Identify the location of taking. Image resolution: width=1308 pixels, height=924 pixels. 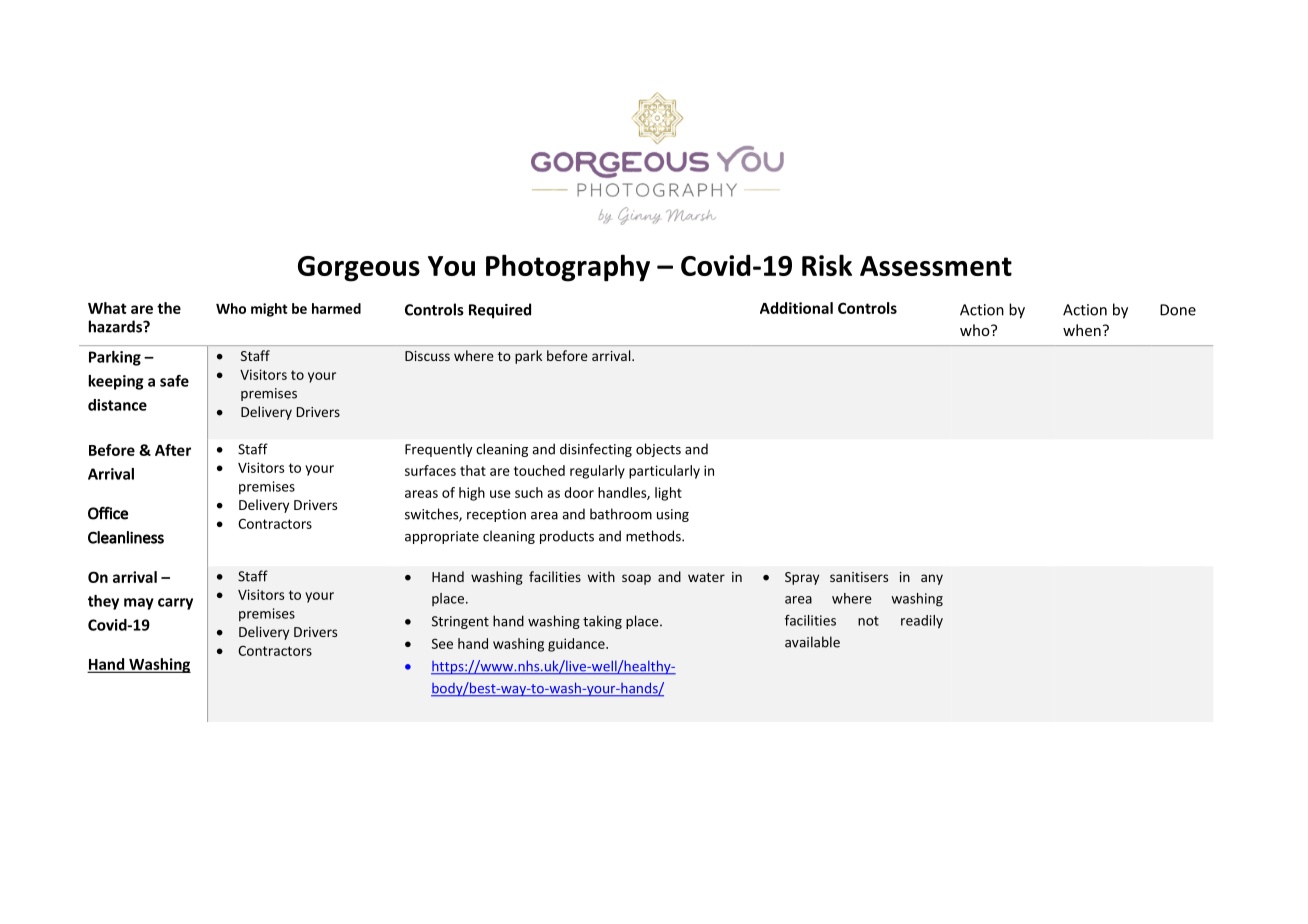
(602, 622).
